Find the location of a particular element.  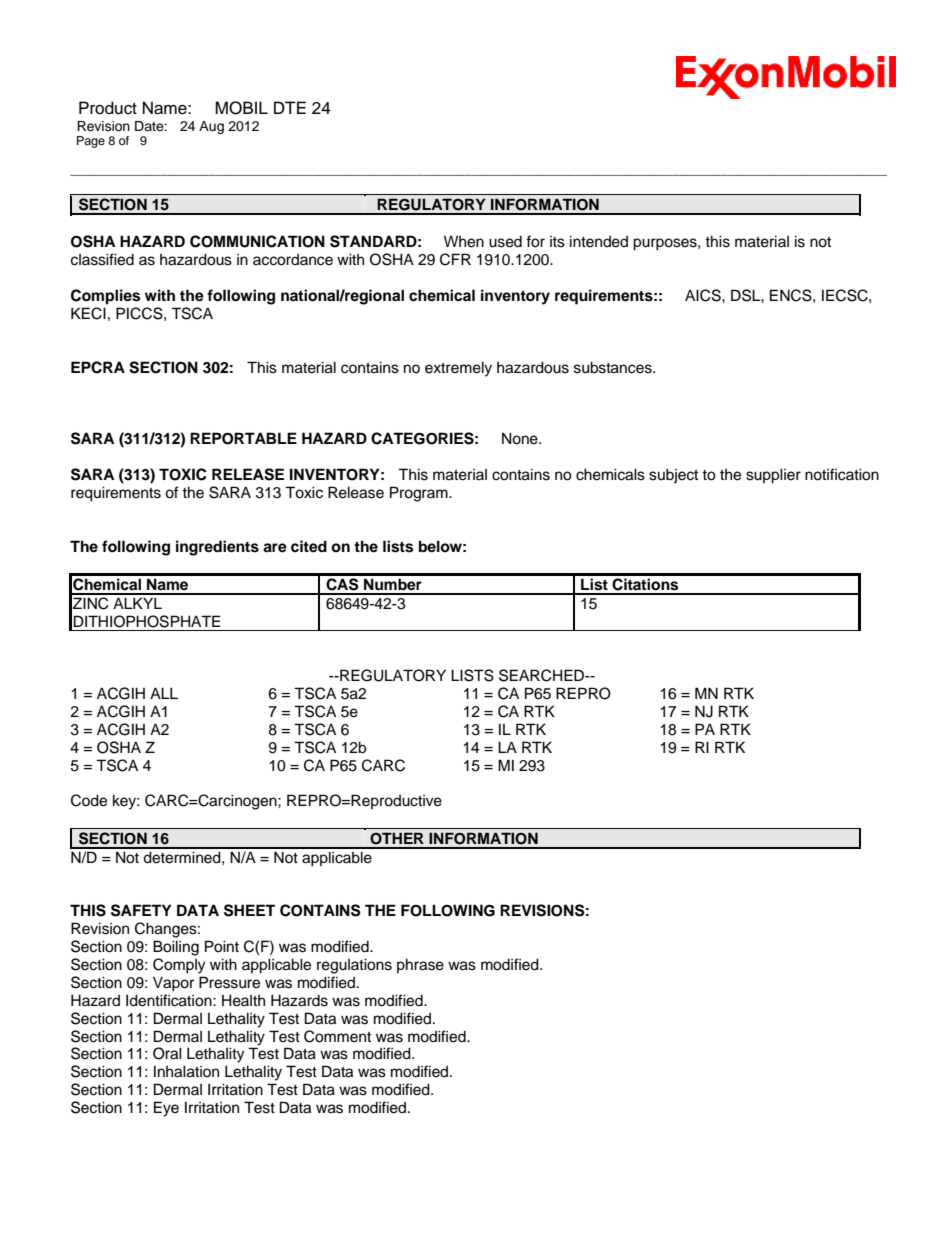

When is located at coordinates (464, 241).
